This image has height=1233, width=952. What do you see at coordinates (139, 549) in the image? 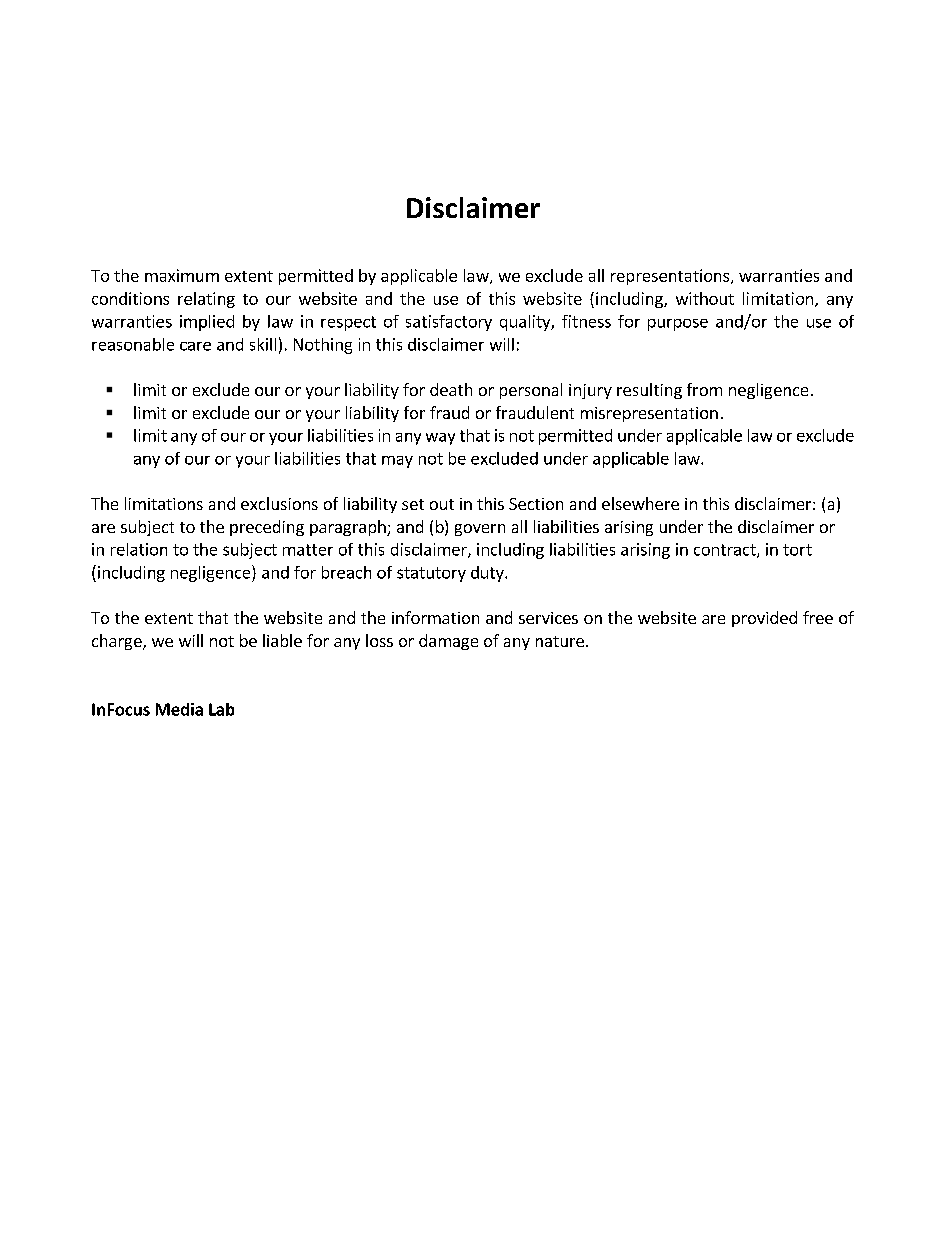
I see `relation` at bounding box center [139, 549].
